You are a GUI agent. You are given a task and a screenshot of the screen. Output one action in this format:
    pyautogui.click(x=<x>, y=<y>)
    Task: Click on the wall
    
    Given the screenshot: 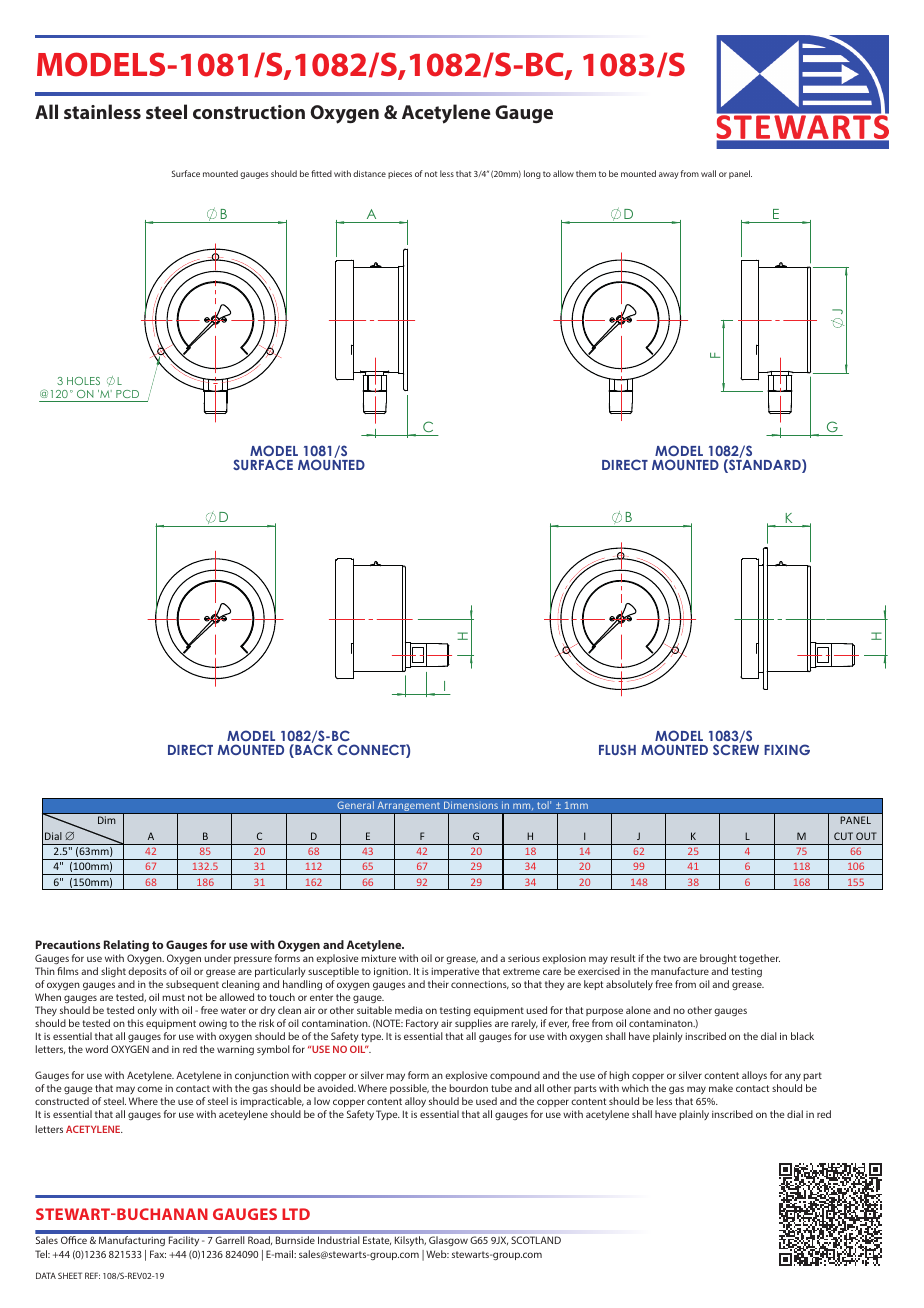 What is the action you would take?
    pyautogui.click(x=708, y=173)
